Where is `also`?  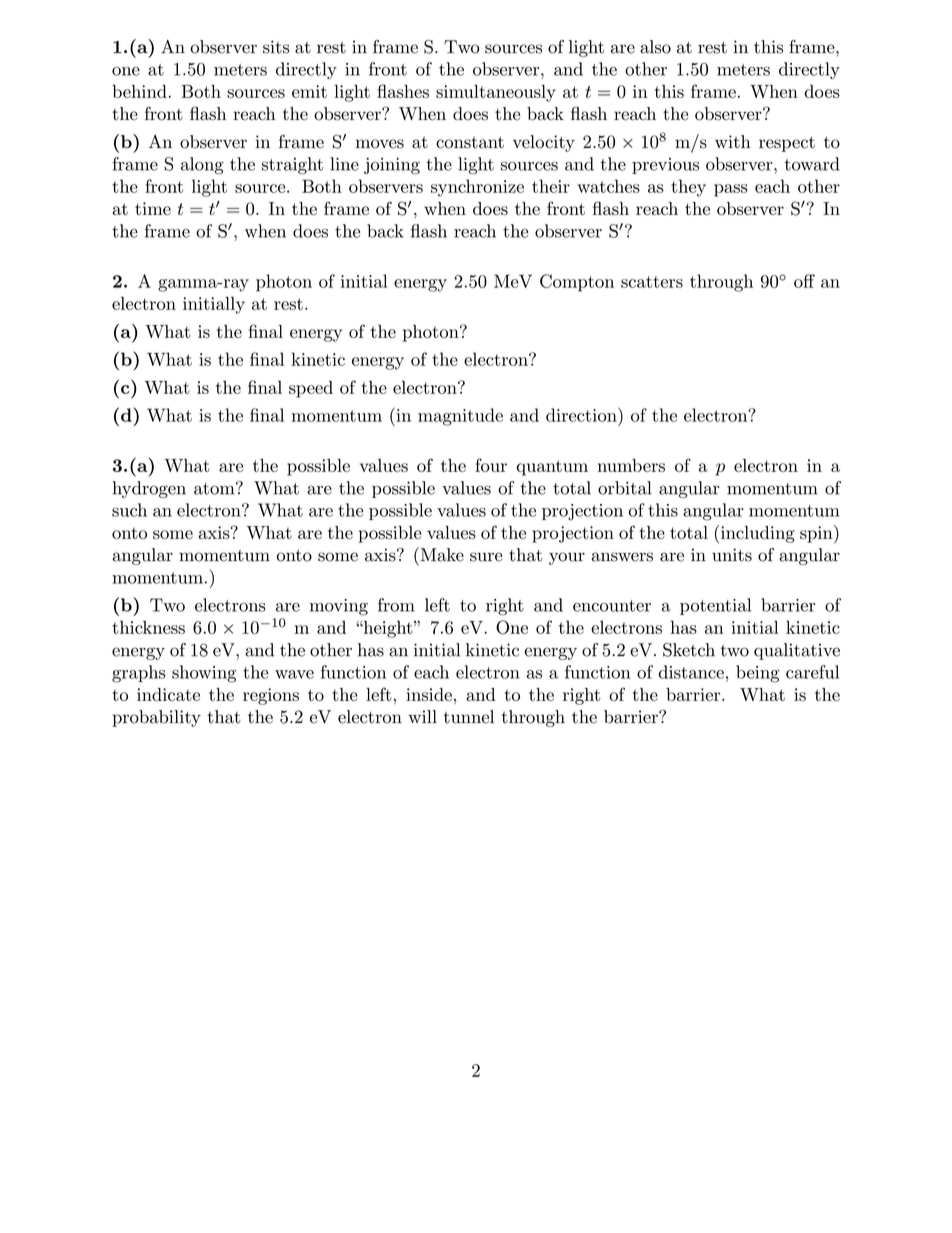 also is located at coordinates (655, 47).
